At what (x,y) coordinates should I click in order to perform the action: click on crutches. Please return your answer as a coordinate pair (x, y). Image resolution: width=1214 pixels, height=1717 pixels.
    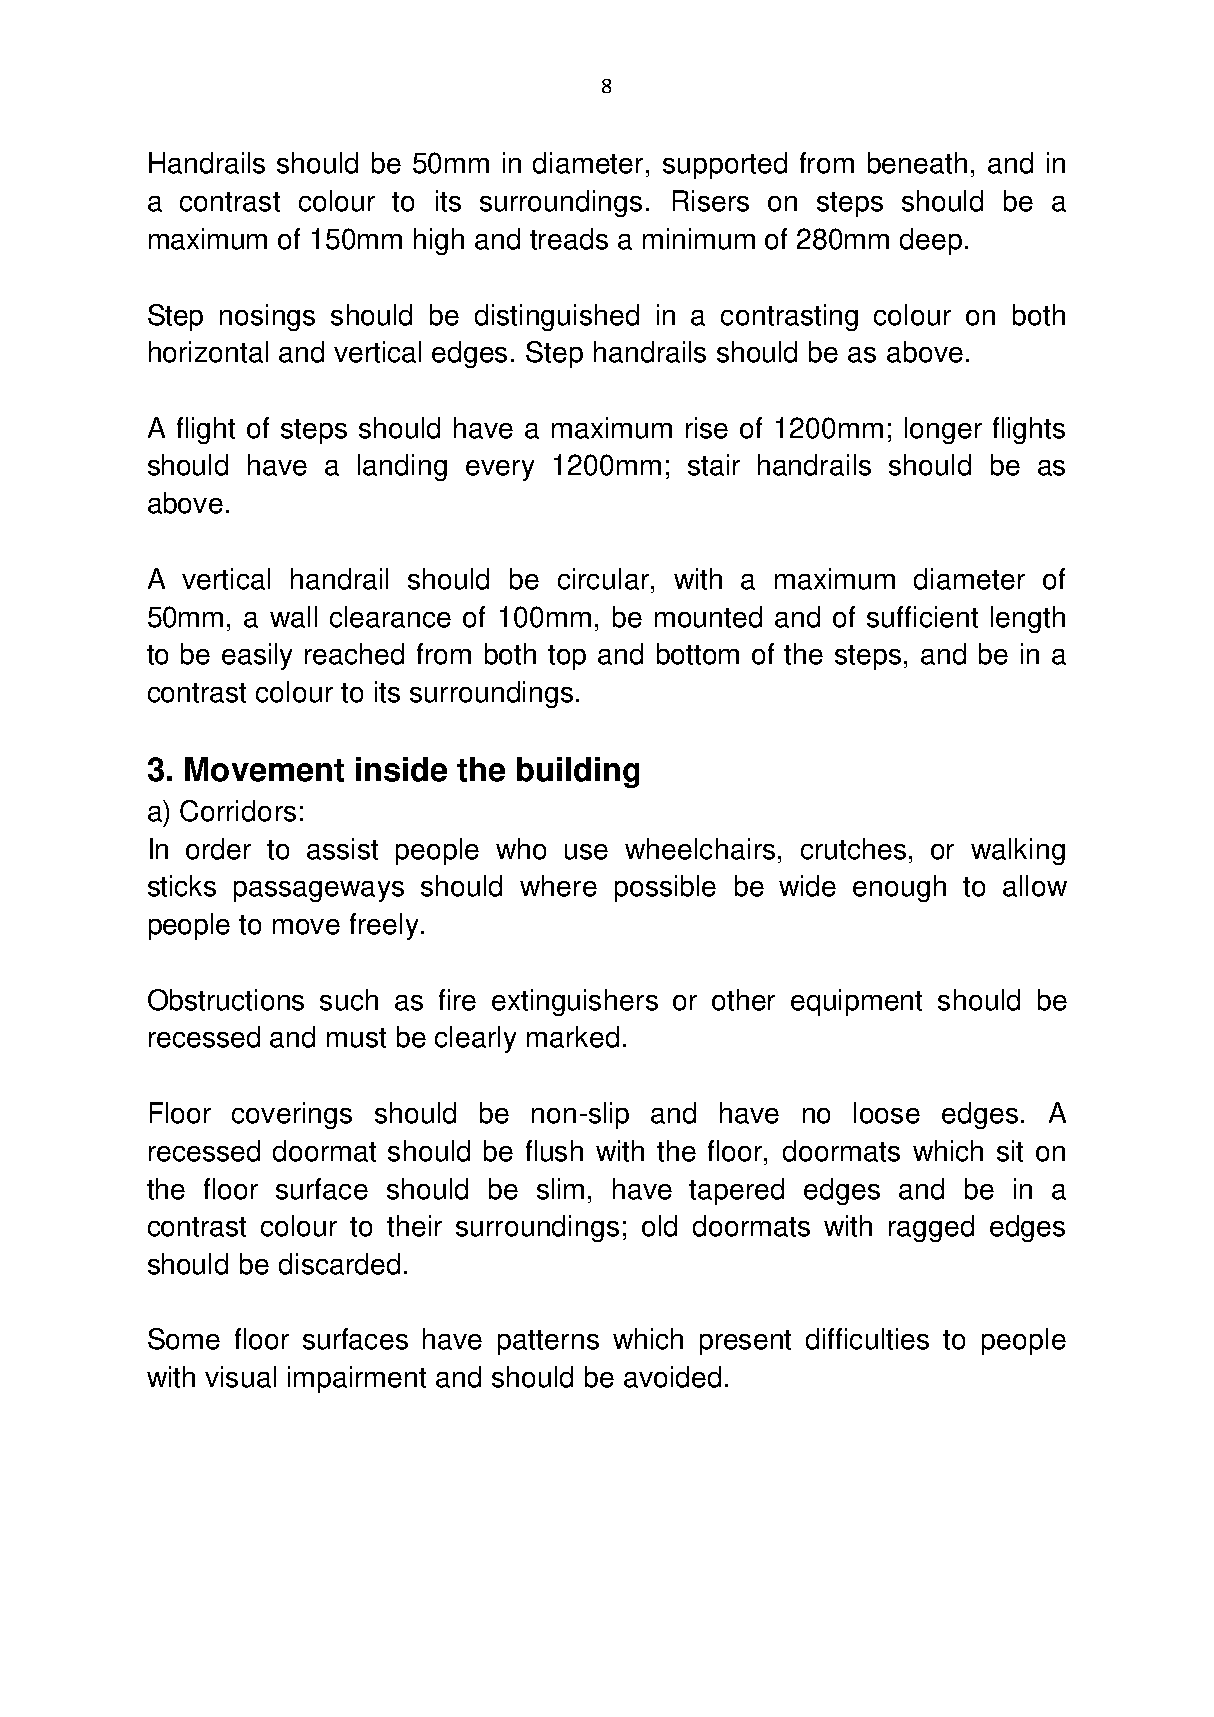
    Looking at the image, I should click on (853, 849).
